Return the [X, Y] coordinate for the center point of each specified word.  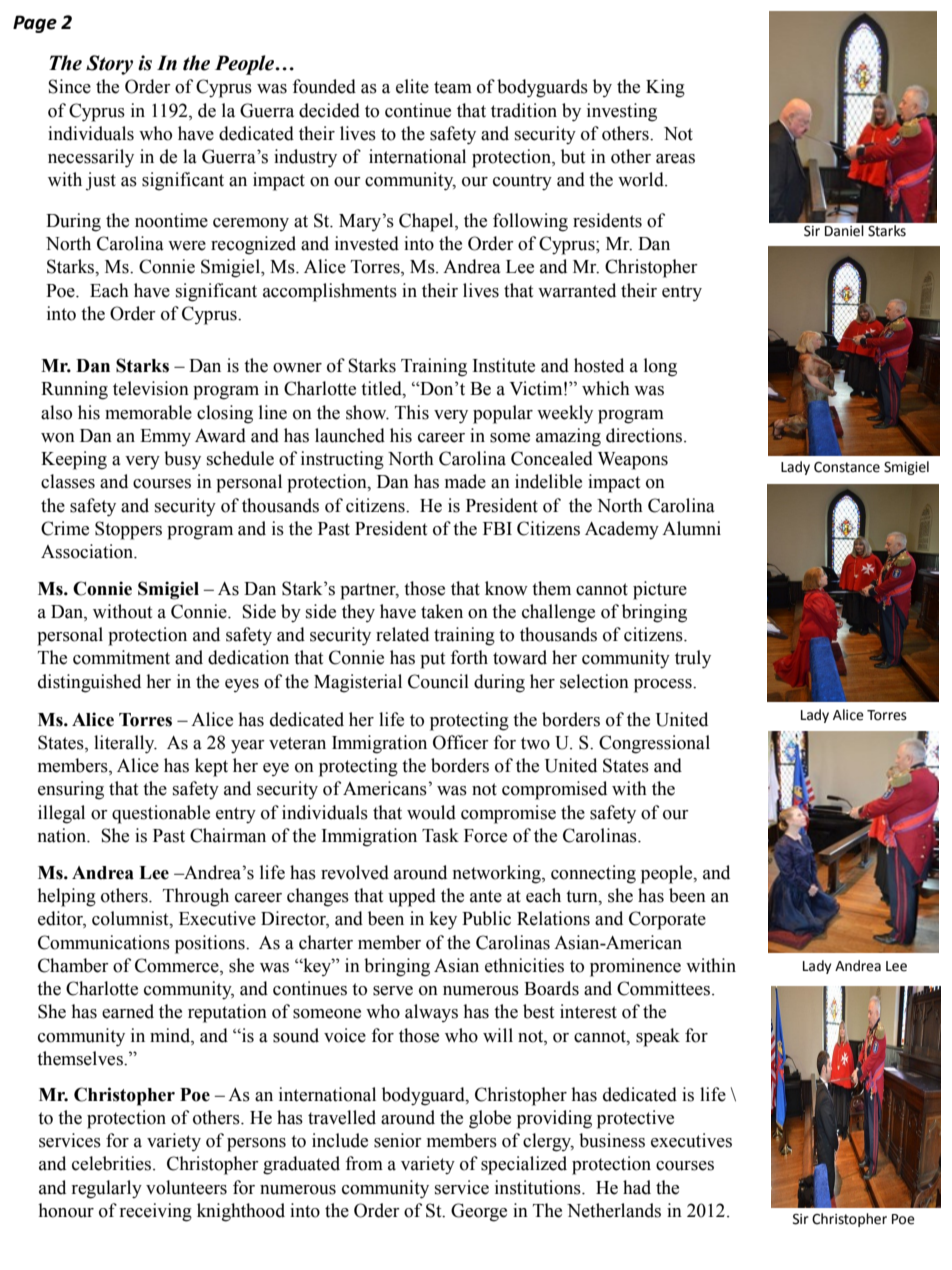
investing [622, 112]
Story [109, 65]
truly [693, 659]
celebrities [113, 1163]
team [453, 87]
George [479, 1212]
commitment [121, 657]
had [637, 1187]
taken [442, 611]
